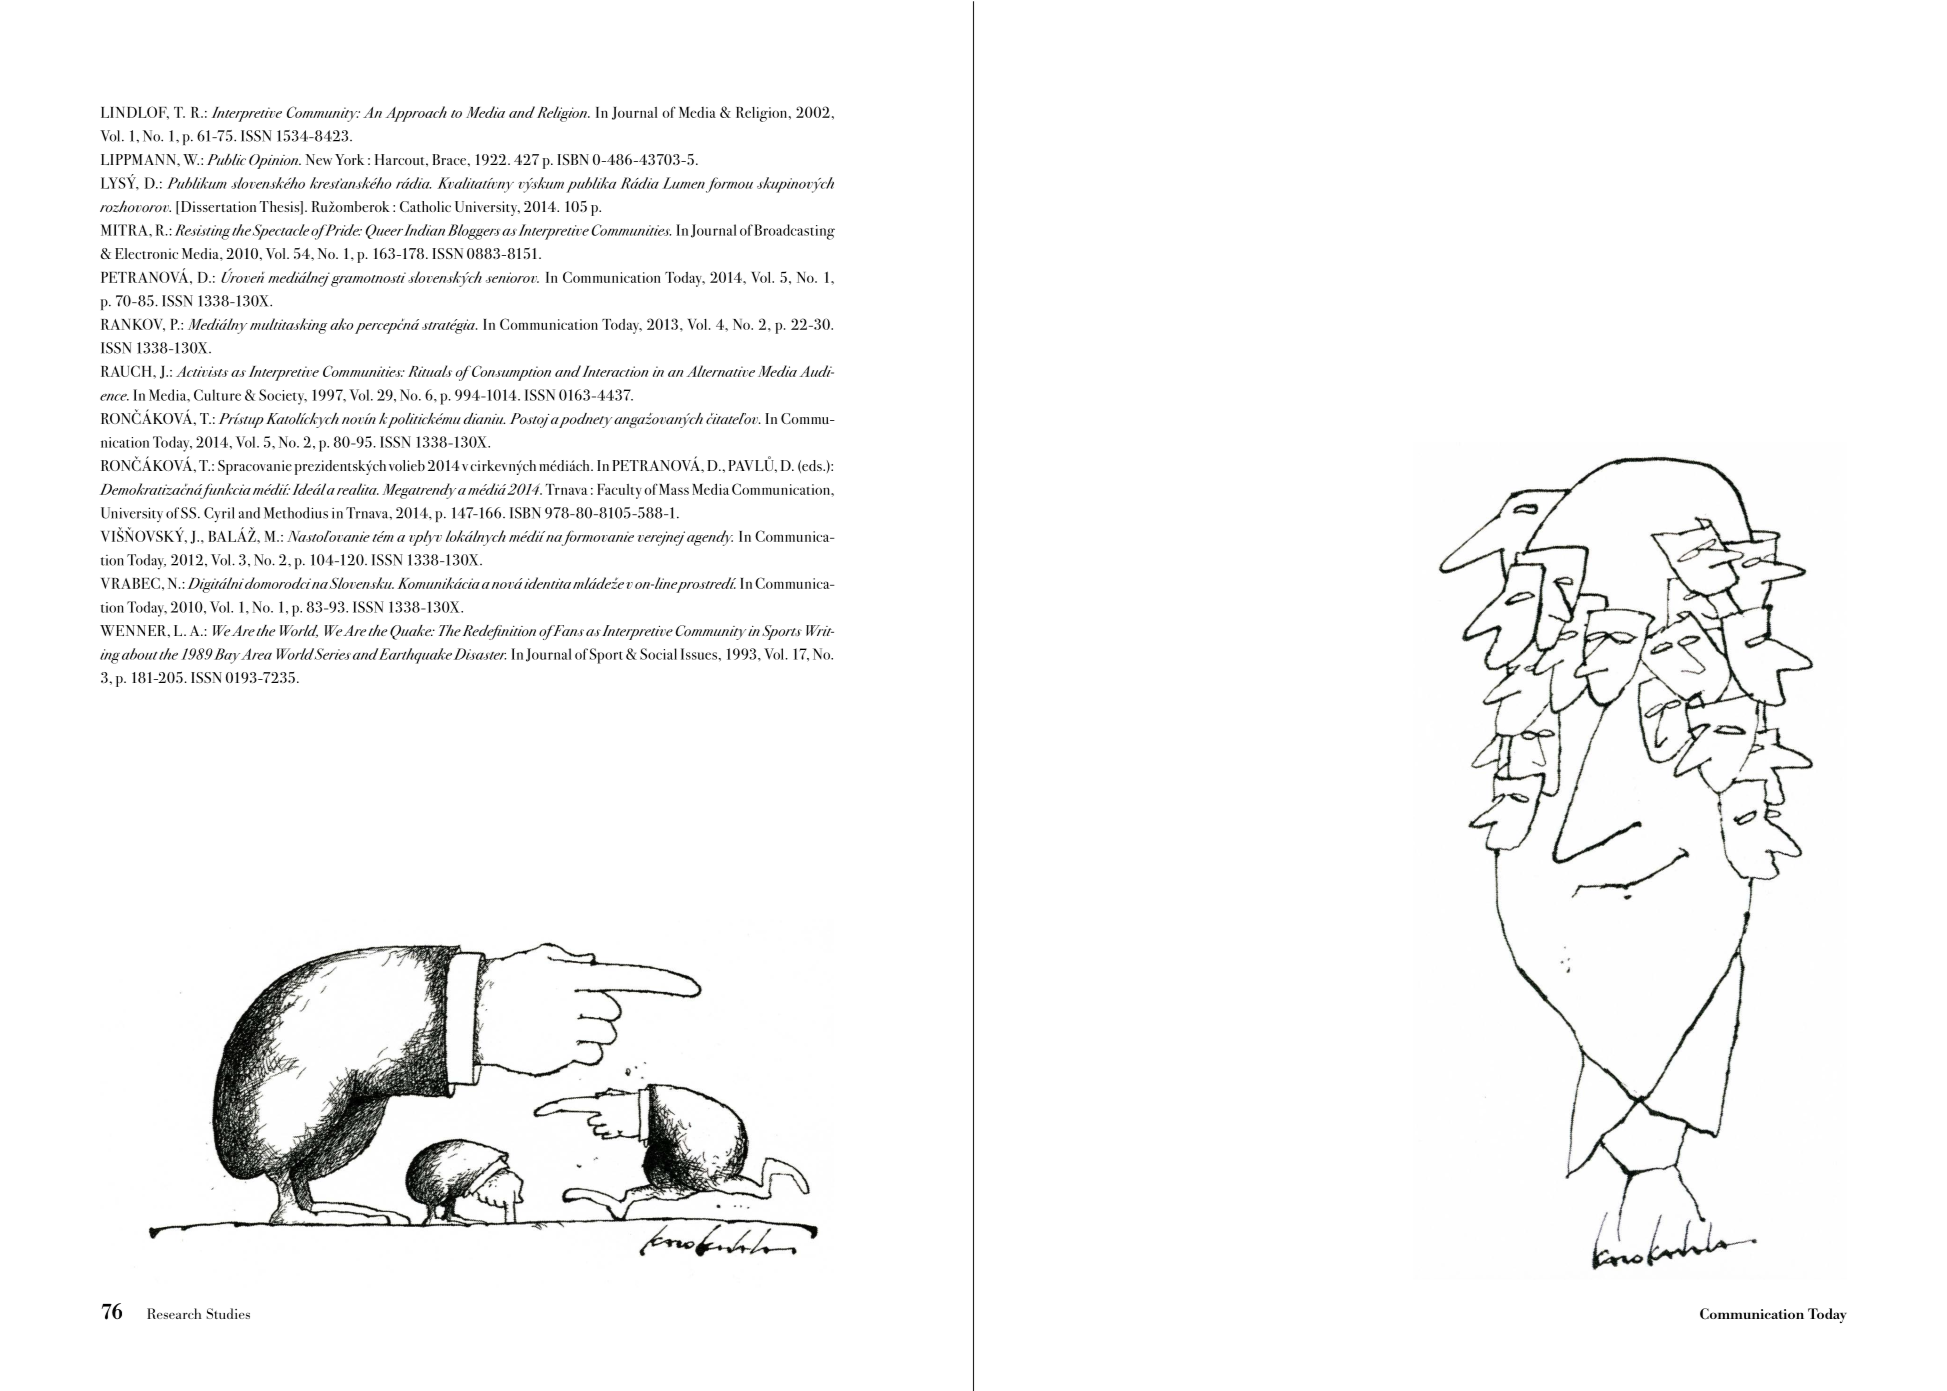  Describe the element at coordinates (674, 489) in the document. I see `Mass` at that location.
